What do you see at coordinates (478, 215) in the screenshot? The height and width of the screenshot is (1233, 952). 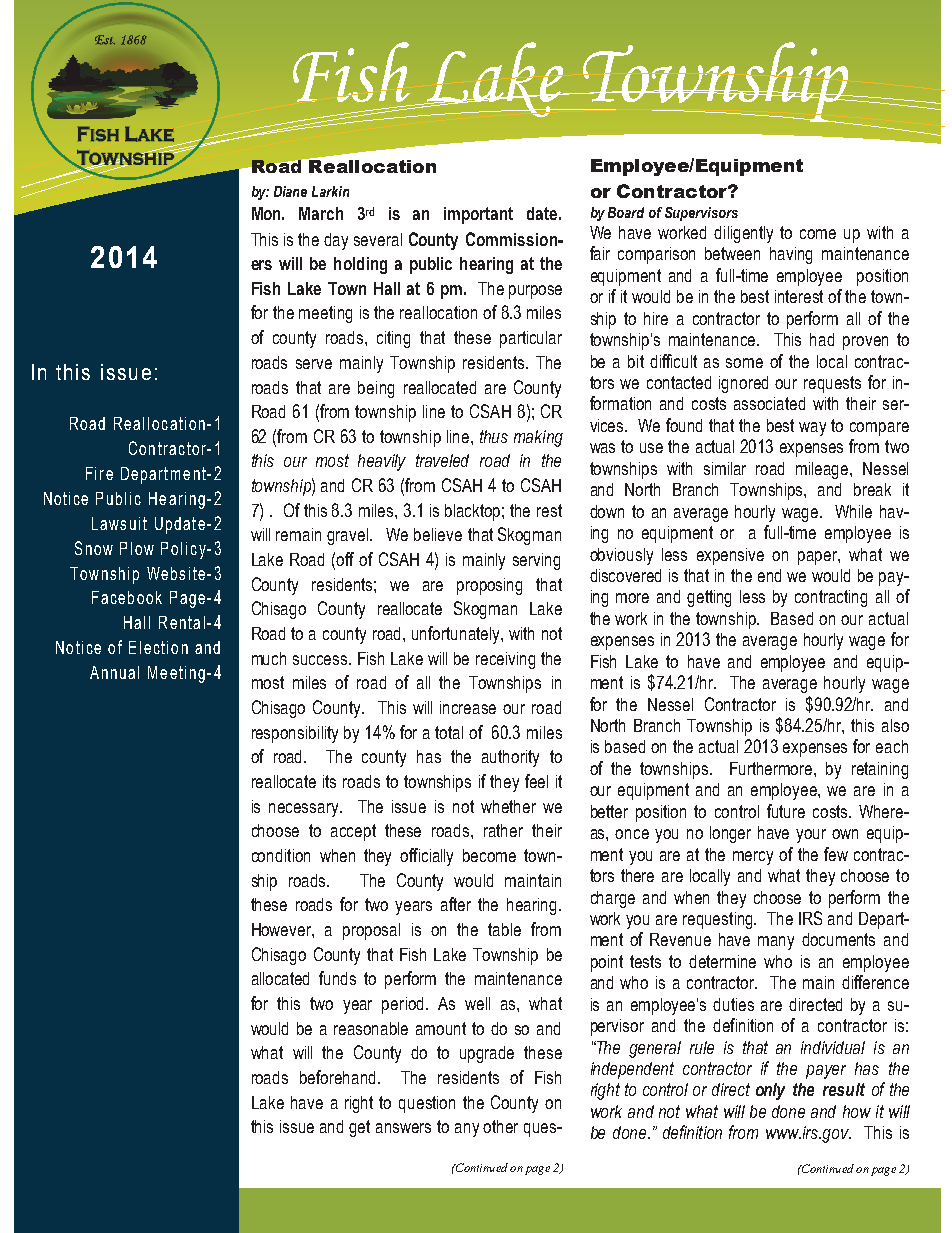 I see `important` at bounding box center [478, 215].
